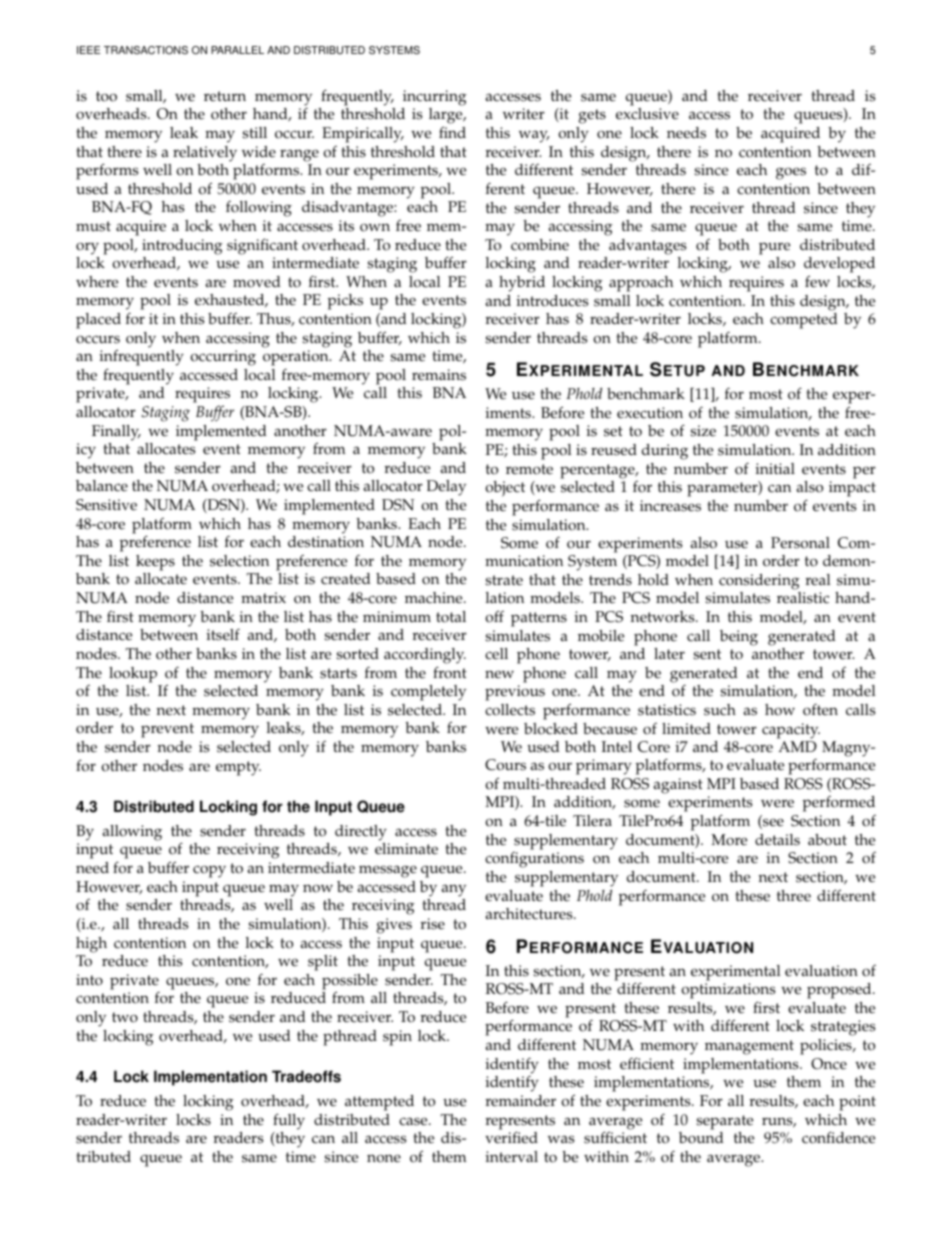  I want to click on fully, so click(289, 1121).
